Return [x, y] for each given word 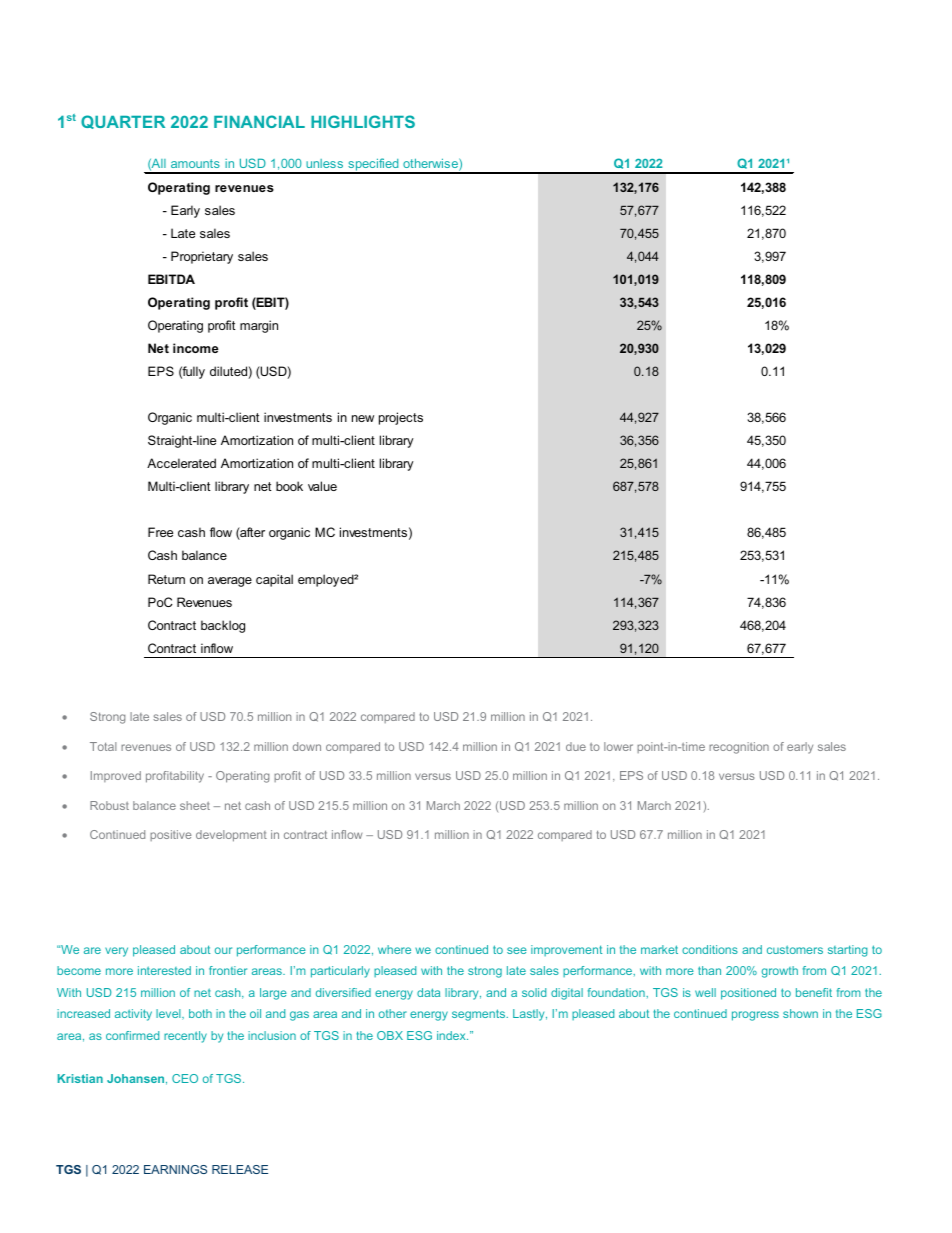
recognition [739, 748]
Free [160, 532]
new [363, 418]
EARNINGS [175, 1169]
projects [401, 418]
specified [373, 166]
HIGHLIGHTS [363, 121]
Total [103, 746]
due [576, 746]
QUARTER [123, 122]
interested [164, 970]
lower [618, 746]
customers [795, 949]
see [517, 950]
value [322, 486]
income [196, 348]
